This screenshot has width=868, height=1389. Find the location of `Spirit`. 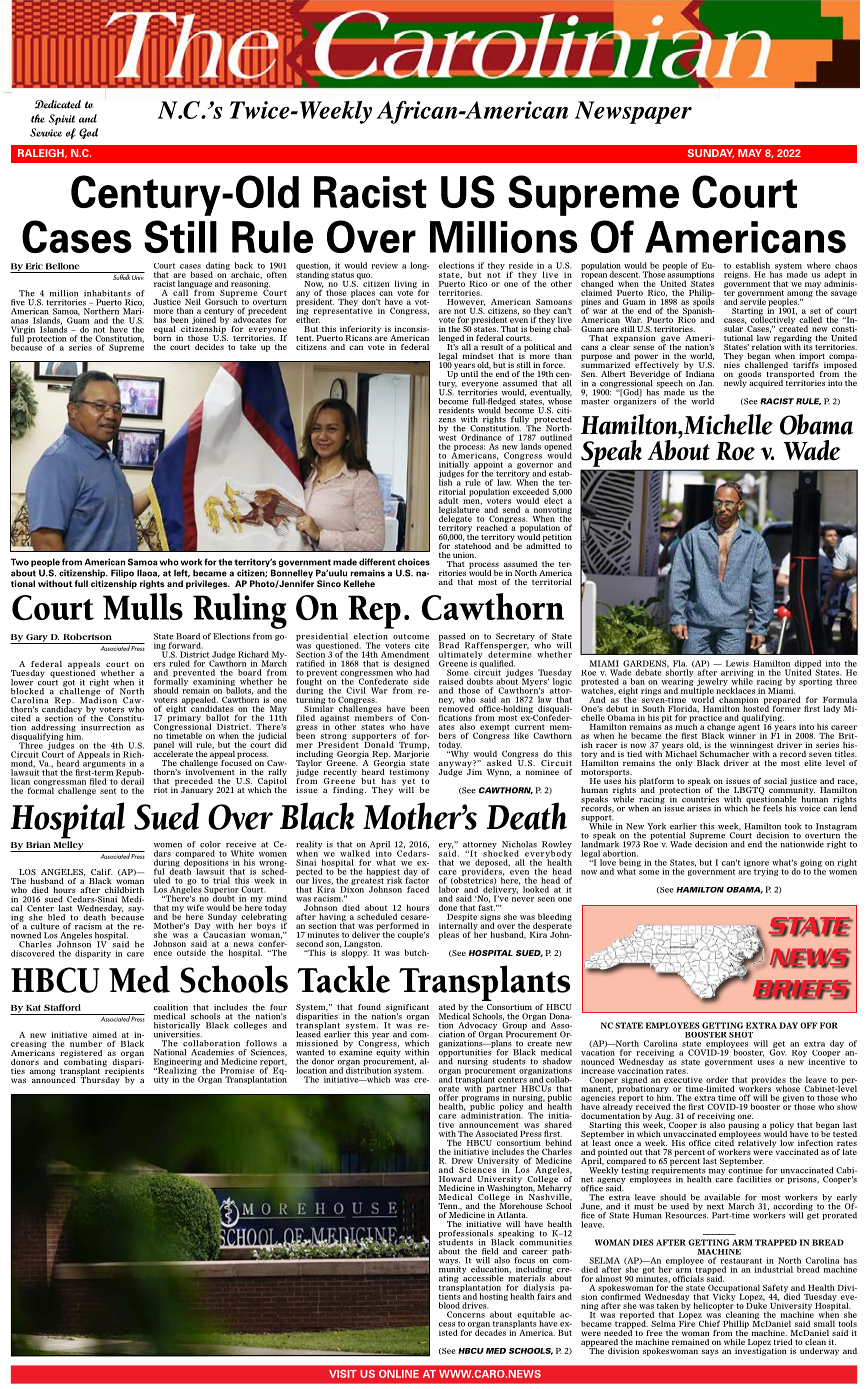

Spirit is located at coordinates (62, 119).
